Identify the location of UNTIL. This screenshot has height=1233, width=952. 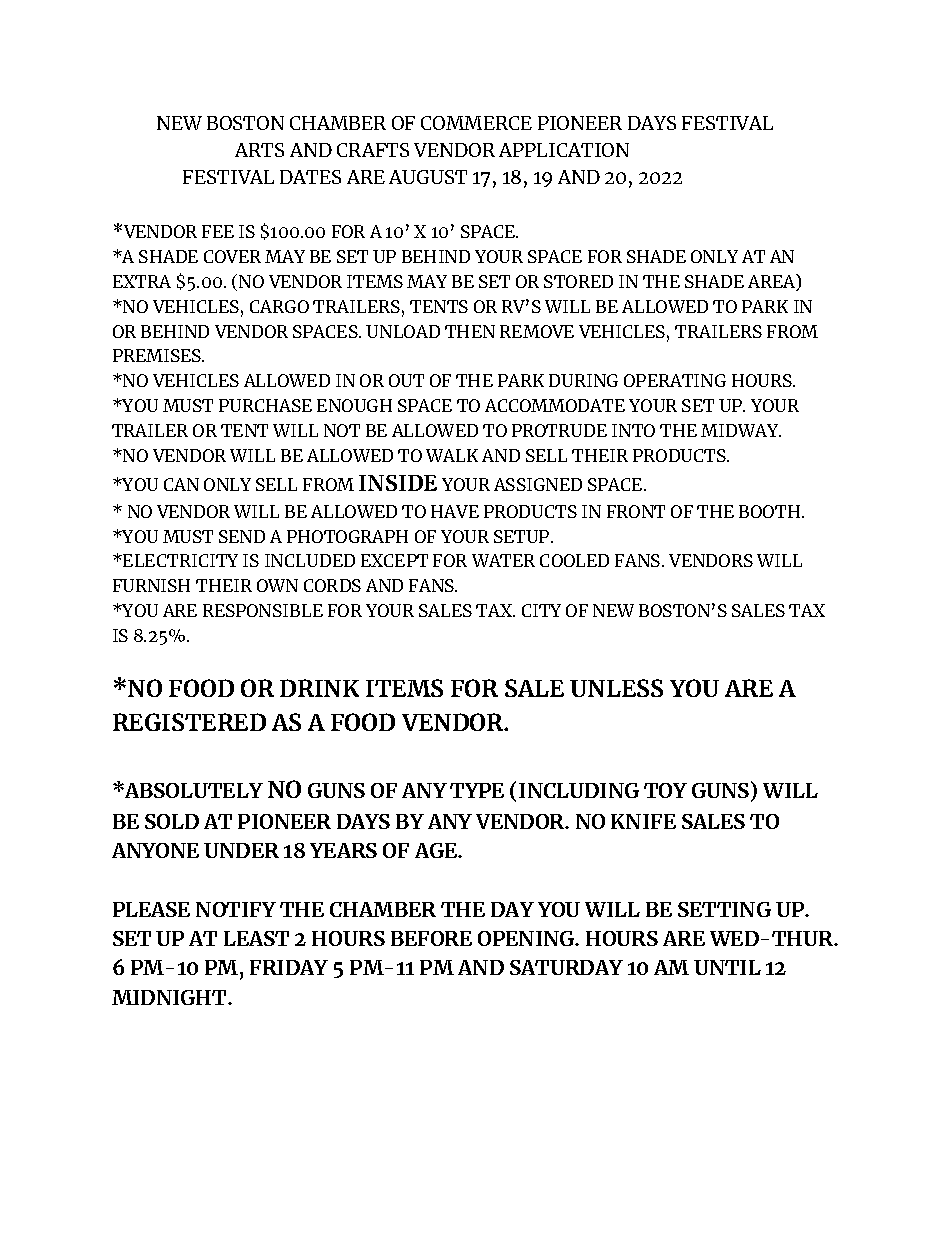
(727, 967).
